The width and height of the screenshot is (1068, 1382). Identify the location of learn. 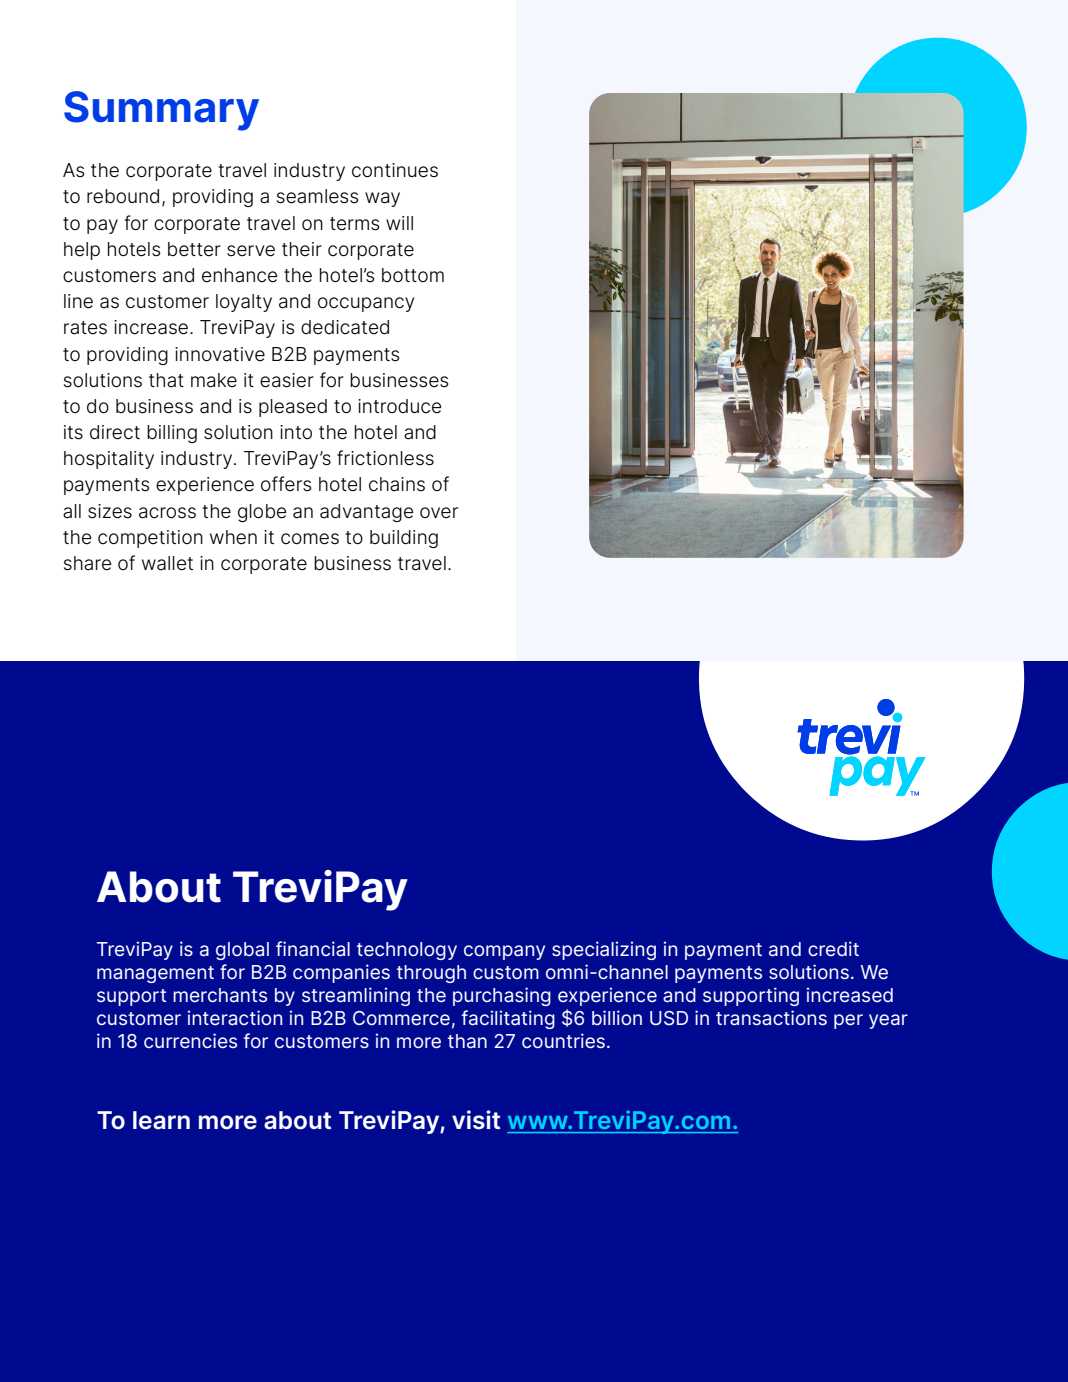
(161, 1120).
